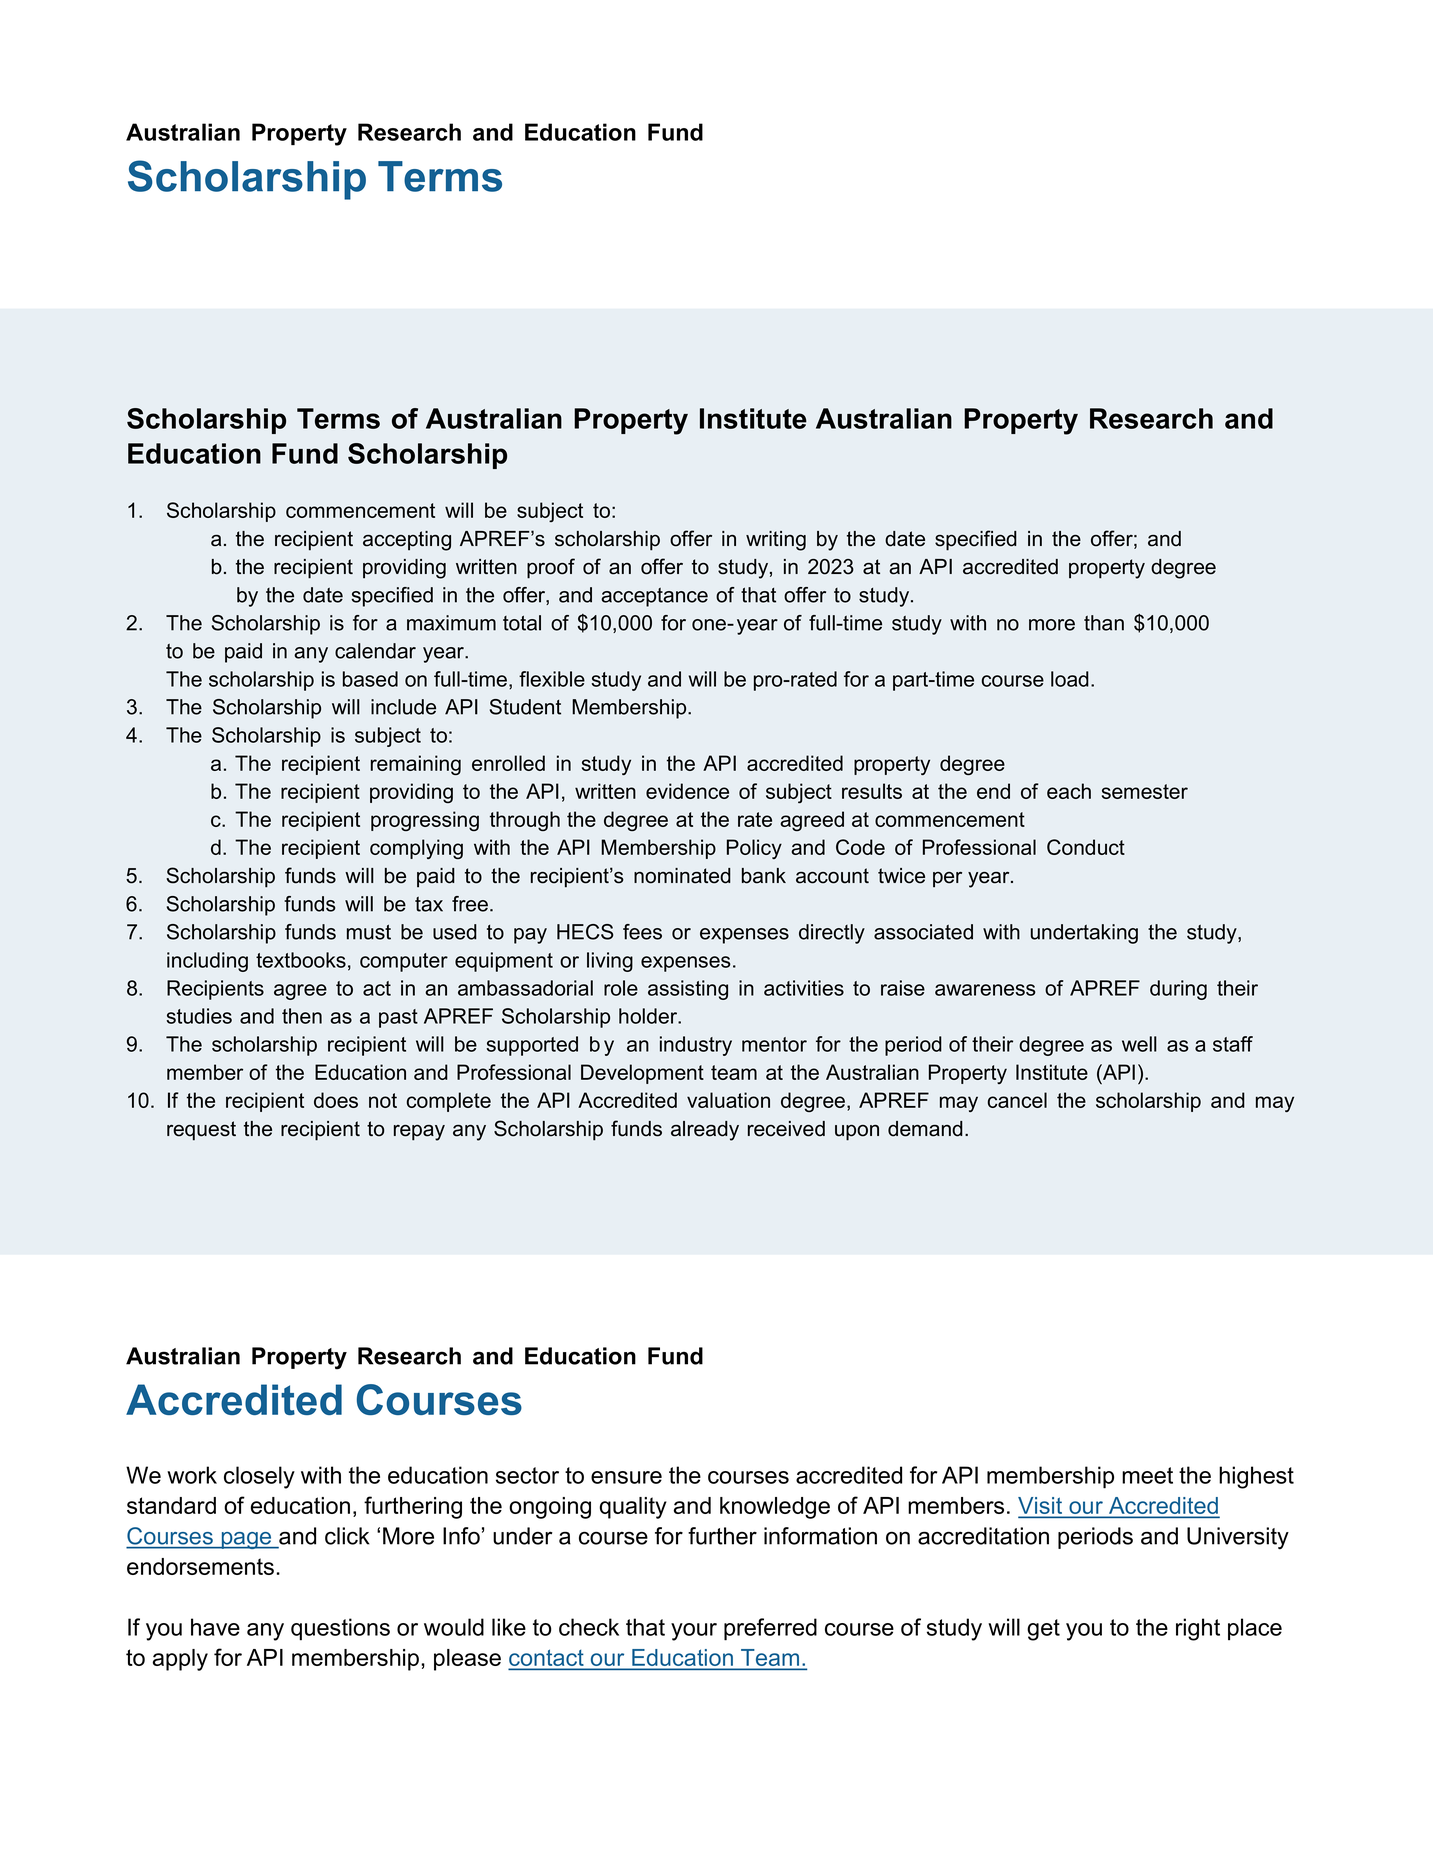 This document has height=1855, width=1433. Describe the element at coordinates (340, 1629) in the document. I see `questions` at that location.
